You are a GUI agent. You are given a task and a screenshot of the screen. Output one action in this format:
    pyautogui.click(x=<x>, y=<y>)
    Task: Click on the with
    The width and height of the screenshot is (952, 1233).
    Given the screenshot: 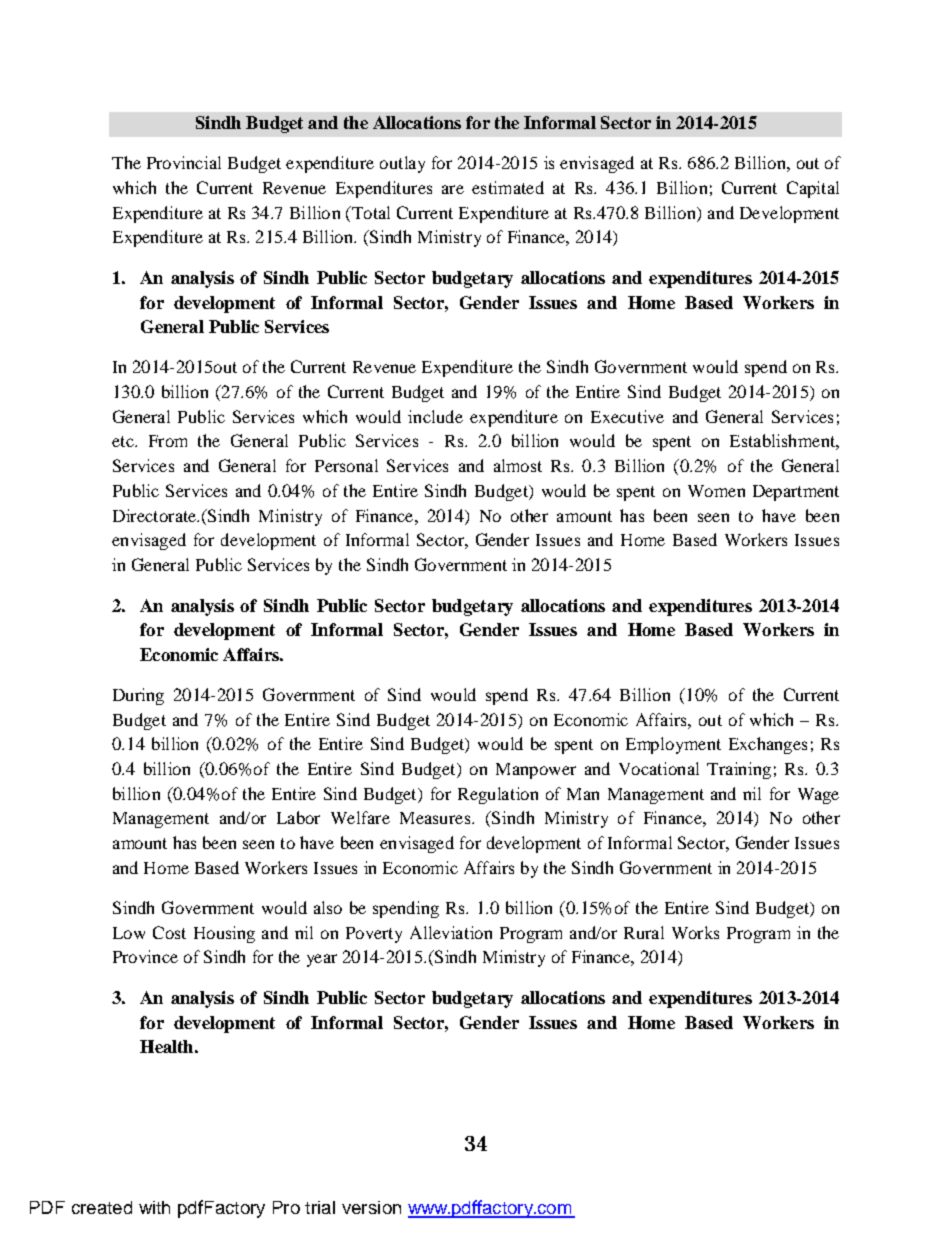 What is the action you would take?
    pyautogui.click(x=154, y=1207)
